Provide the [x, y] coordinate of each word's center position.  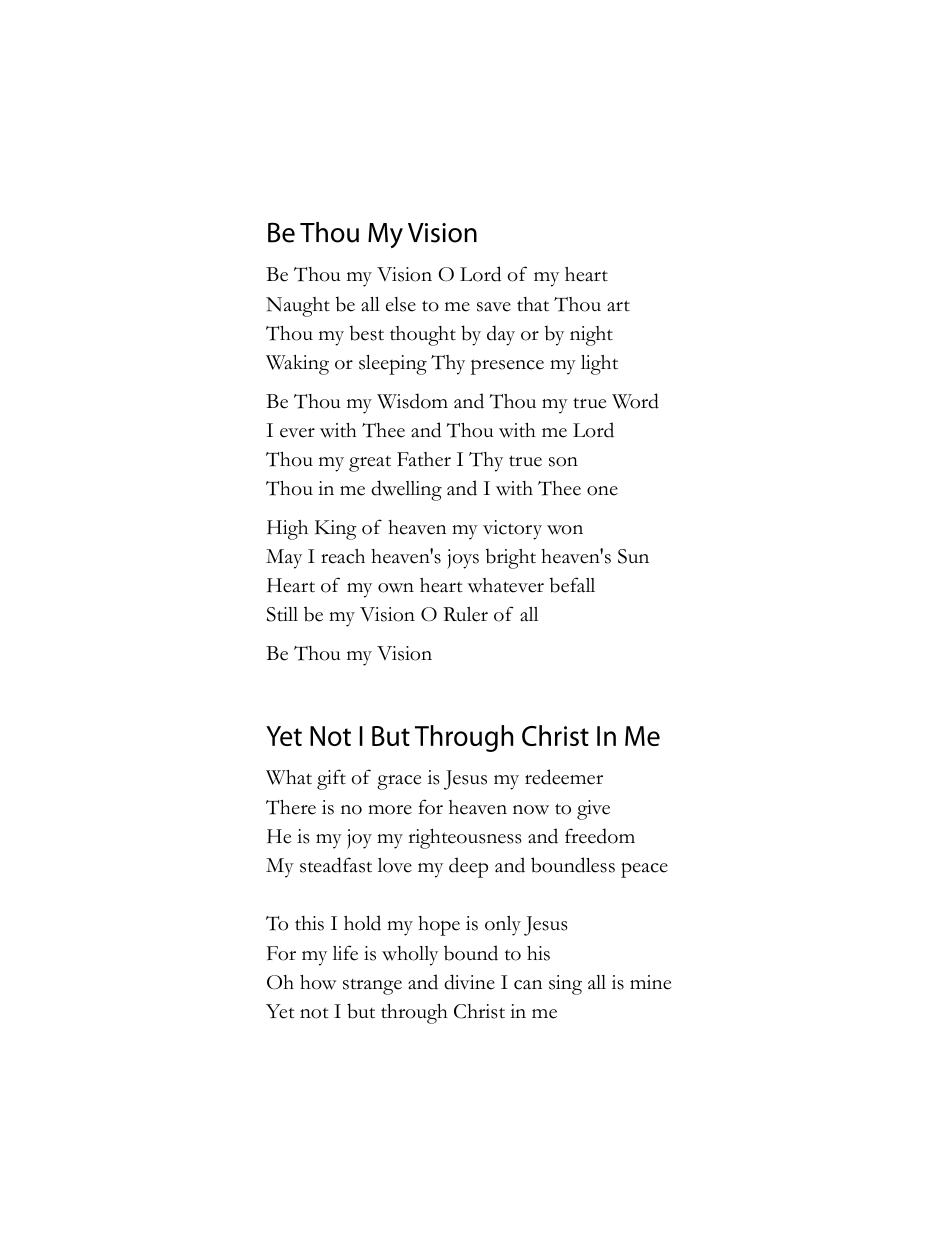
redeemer [564, 777]
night [591, 336]
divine [469, 982]
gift [331, 779]
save [494, 307]
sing [565, 985]
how [318, 982]
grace [399, 782]
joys [463, 559]
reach [343, 556]
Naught [298, 307]
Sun [633, 556]
